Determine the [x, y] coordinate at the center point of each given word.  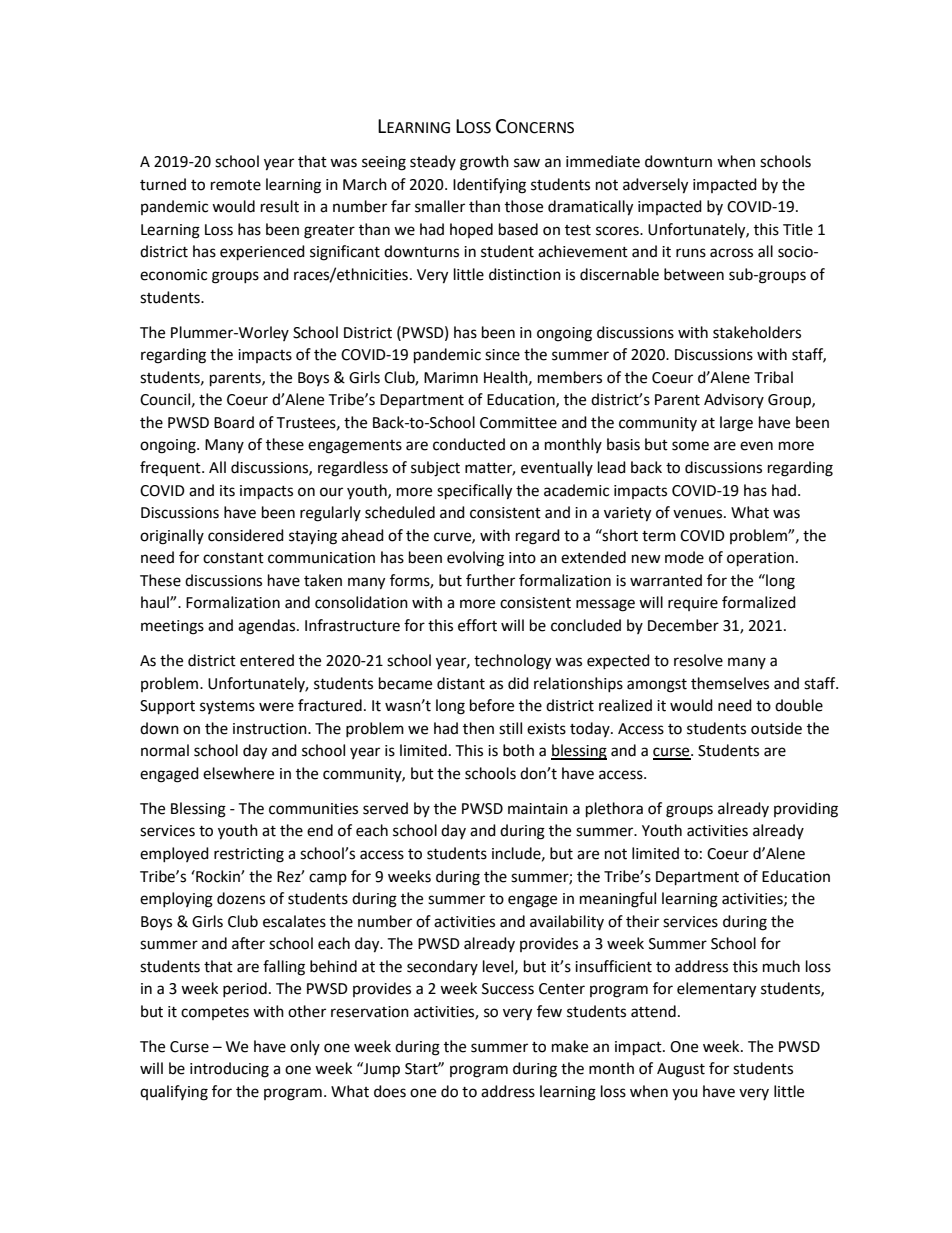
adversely [655, 186]
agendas [268, 627]
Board [234, 422]
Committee [518, 423]
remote [236, 185]
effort [477, 625]
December [683, 625]
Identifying [489, 186]
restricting [249, 855]
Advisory [734, 400]
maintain [538, 809]
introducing [229, 1070]
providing [806, 810]
